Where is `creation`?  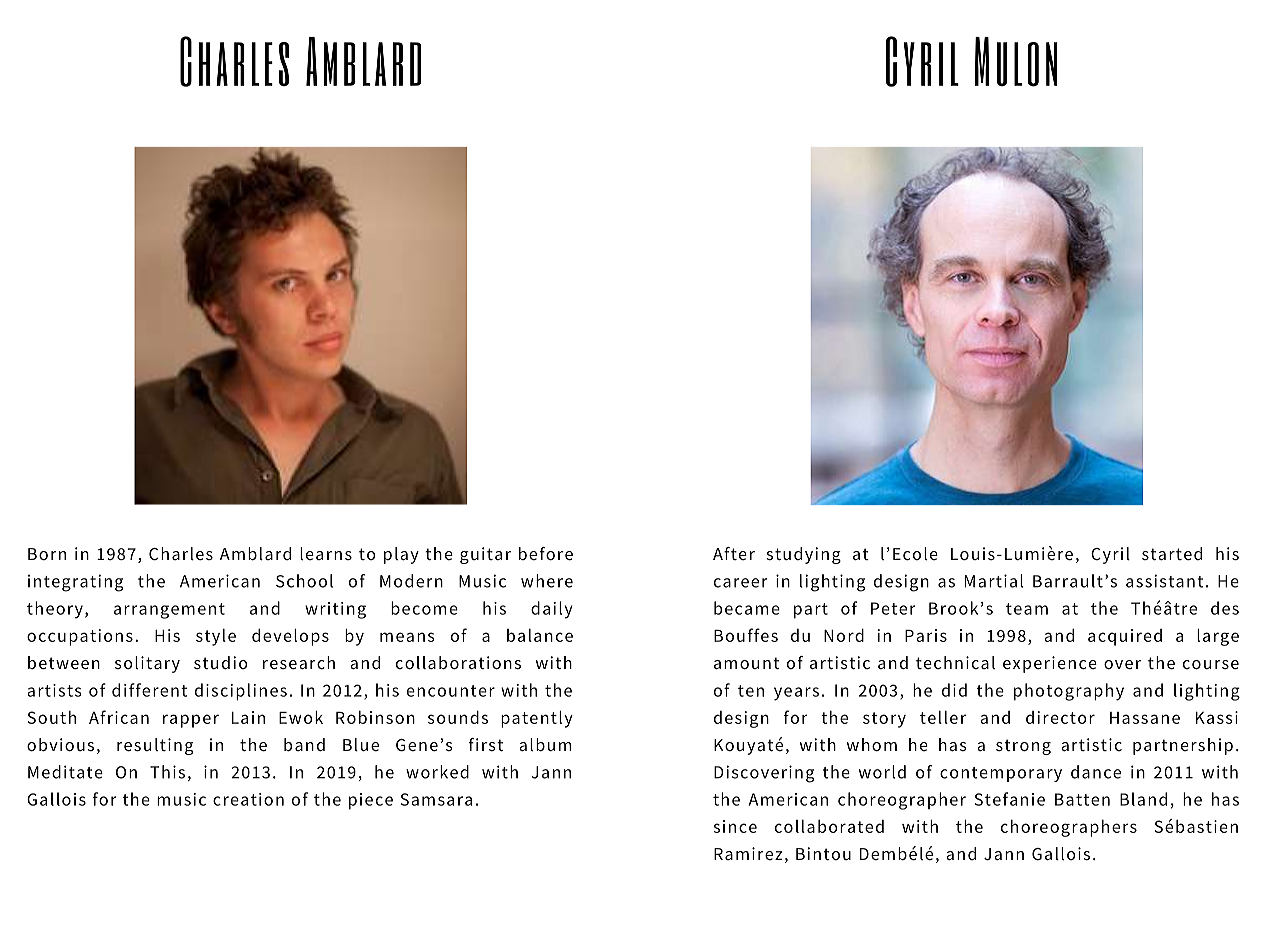 creation is located at coordinates (248, 799).
